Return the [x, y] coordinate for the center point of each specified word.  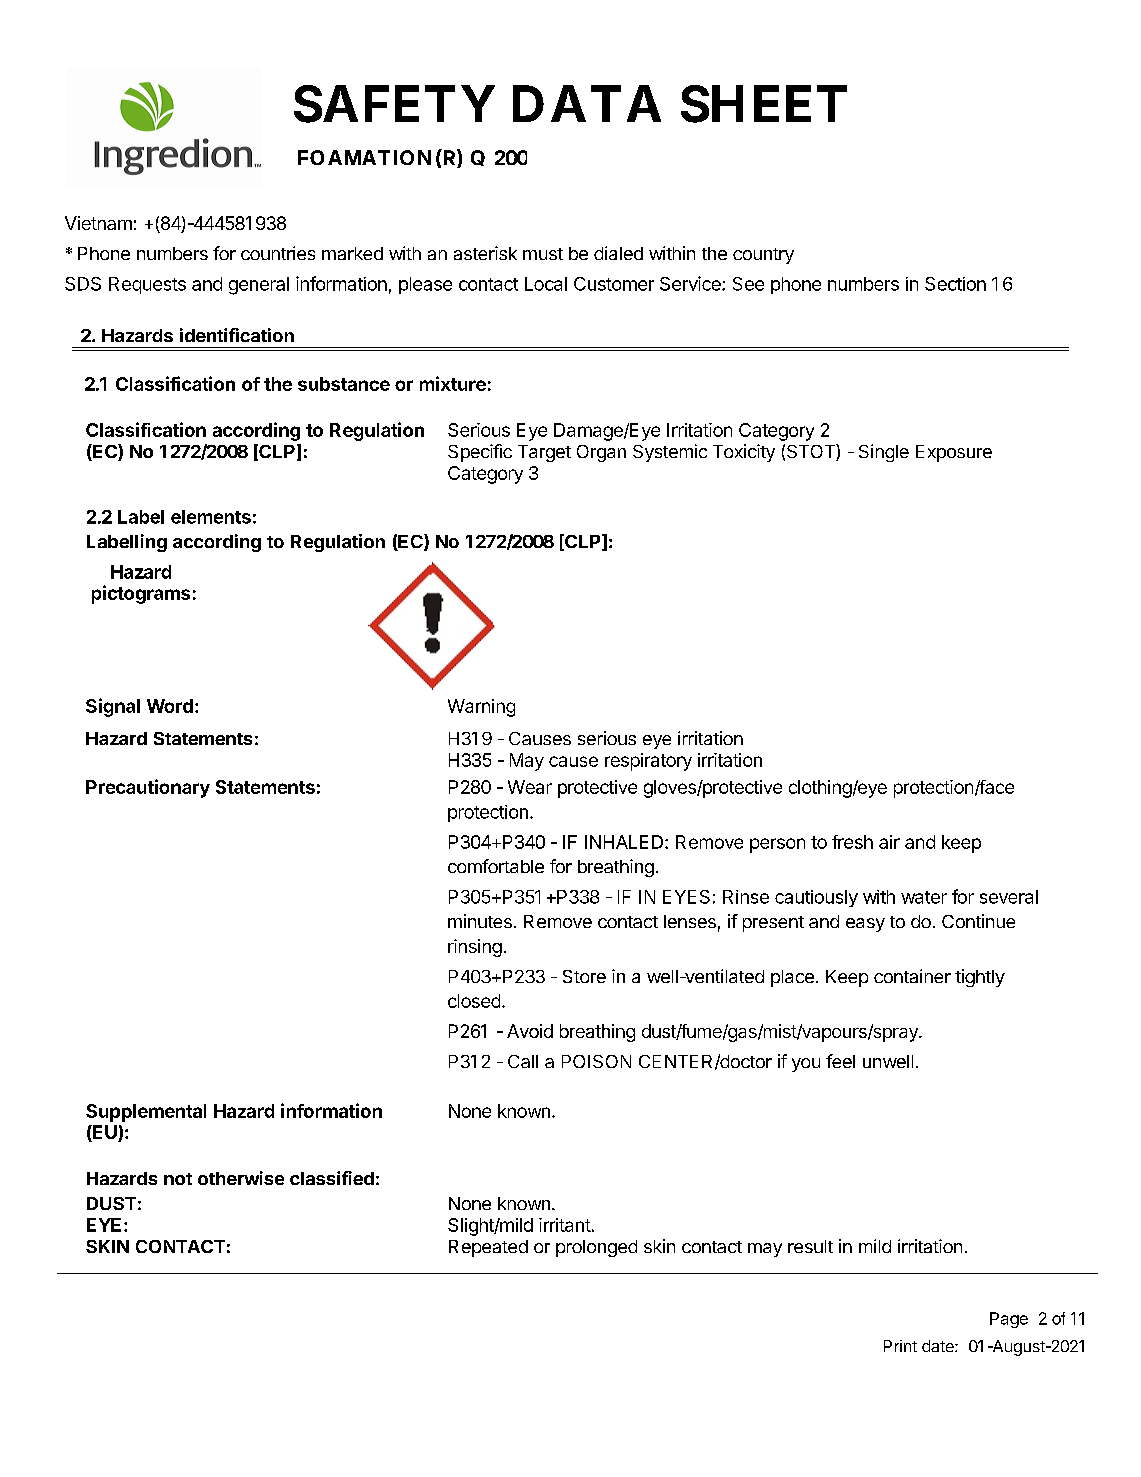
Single [884, 453]
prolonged [596, 1248]
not [178, 1179]
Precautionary [148, 788]
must [543, 254]
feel [840, 1061]
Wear [530, 787]
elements [211, 517]
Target [544, 453]
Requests [147, 285]
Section [955, 284]
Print [900, 1346]
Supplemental [146, 1113]
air [889, 842]
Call [523, 1061]
